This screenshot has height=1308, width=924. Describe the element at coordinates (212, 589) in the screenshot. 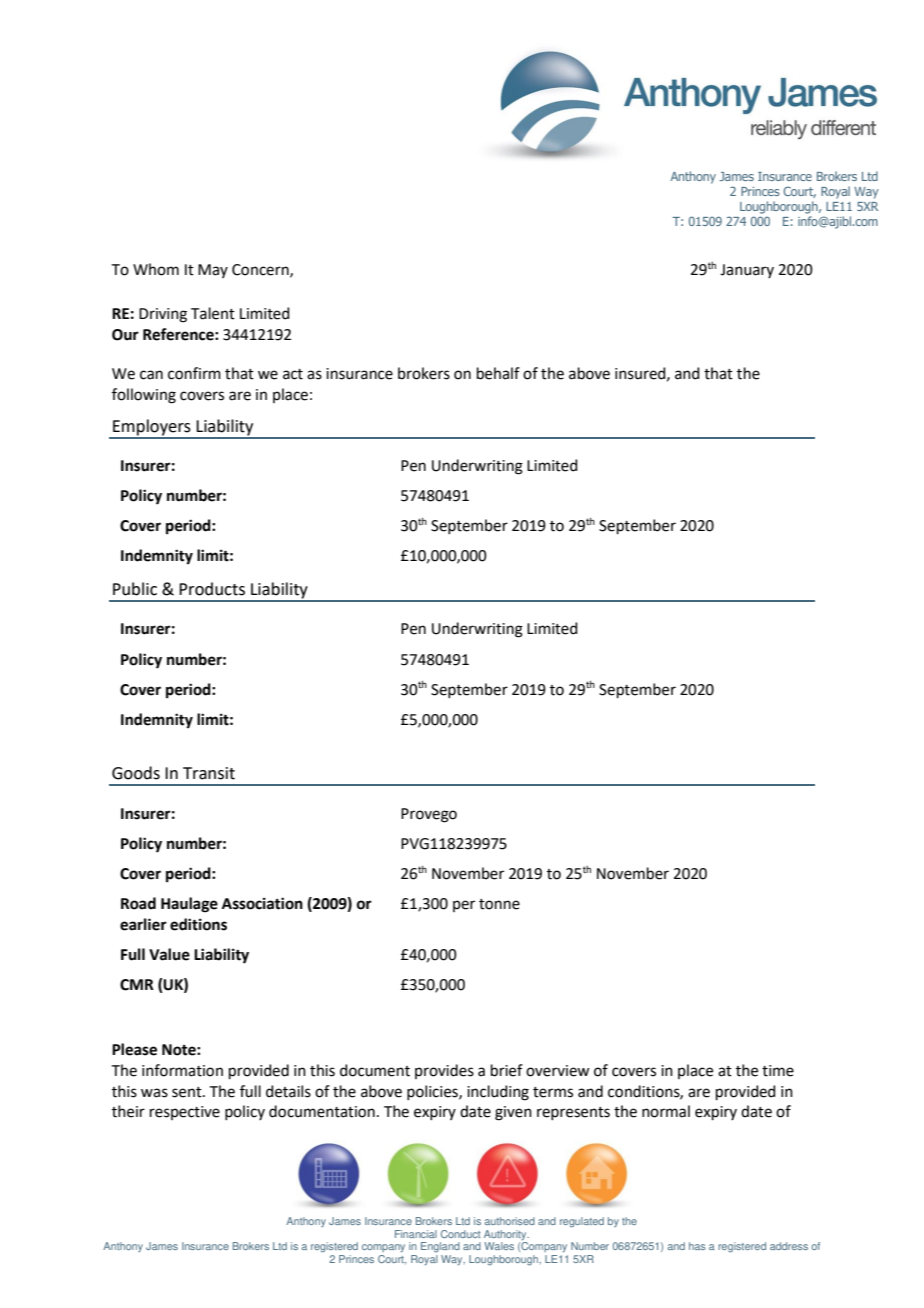

I see `Products` at that location.
